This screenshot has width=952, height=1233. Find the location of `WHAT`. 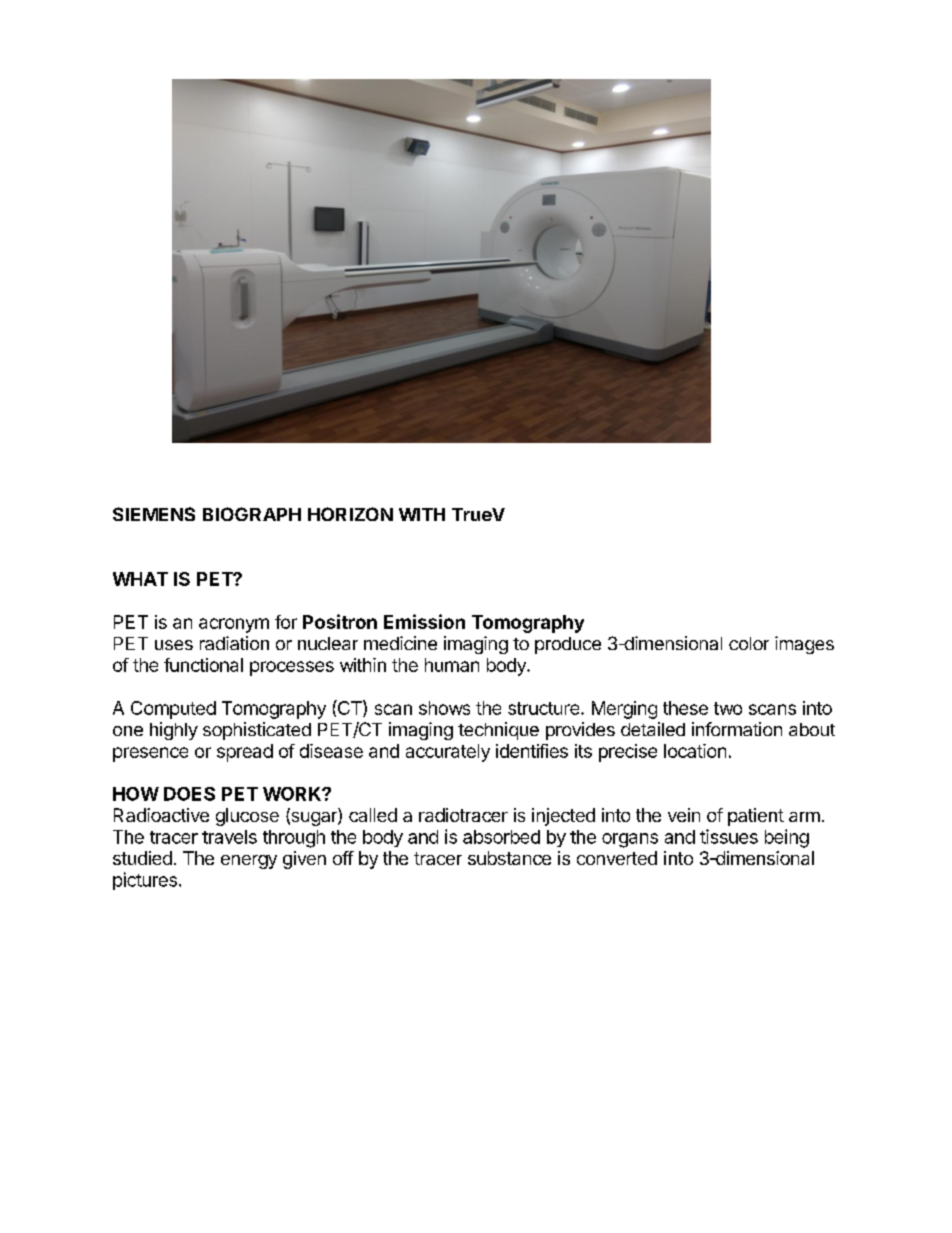

WHAT is located at coordinates (140, 579).
